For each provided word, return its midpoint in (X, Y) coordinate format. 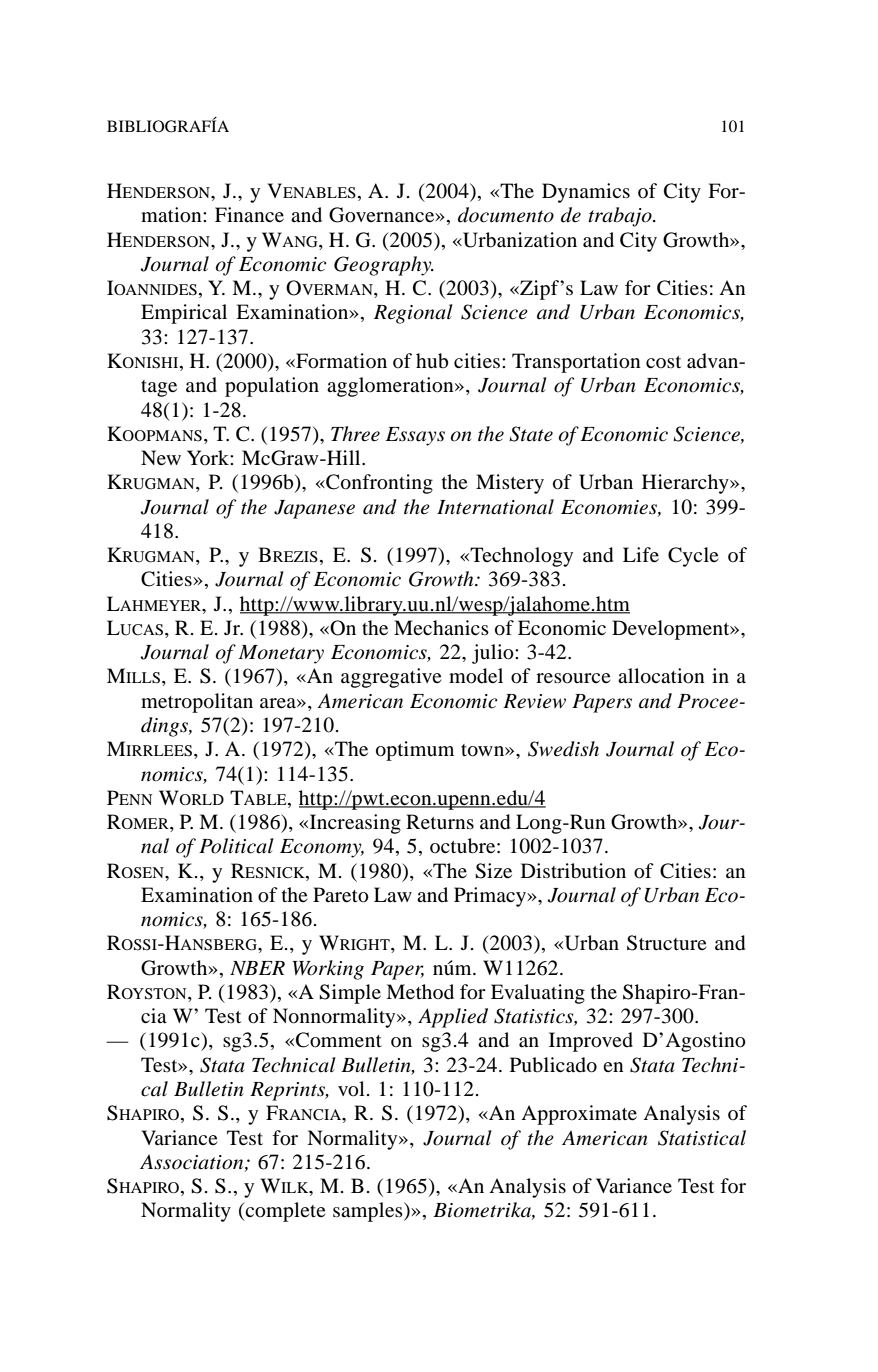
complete (285, 1212)
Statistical (702, 1138)
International (495, 507)
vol (351, 1089)
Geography (384, 266)
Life (641, 554)
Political (236, 846)
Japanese (314, 509)
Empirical (184, 314)
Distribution (573, 871)
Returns (440, 821)
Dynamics (586, 193)
